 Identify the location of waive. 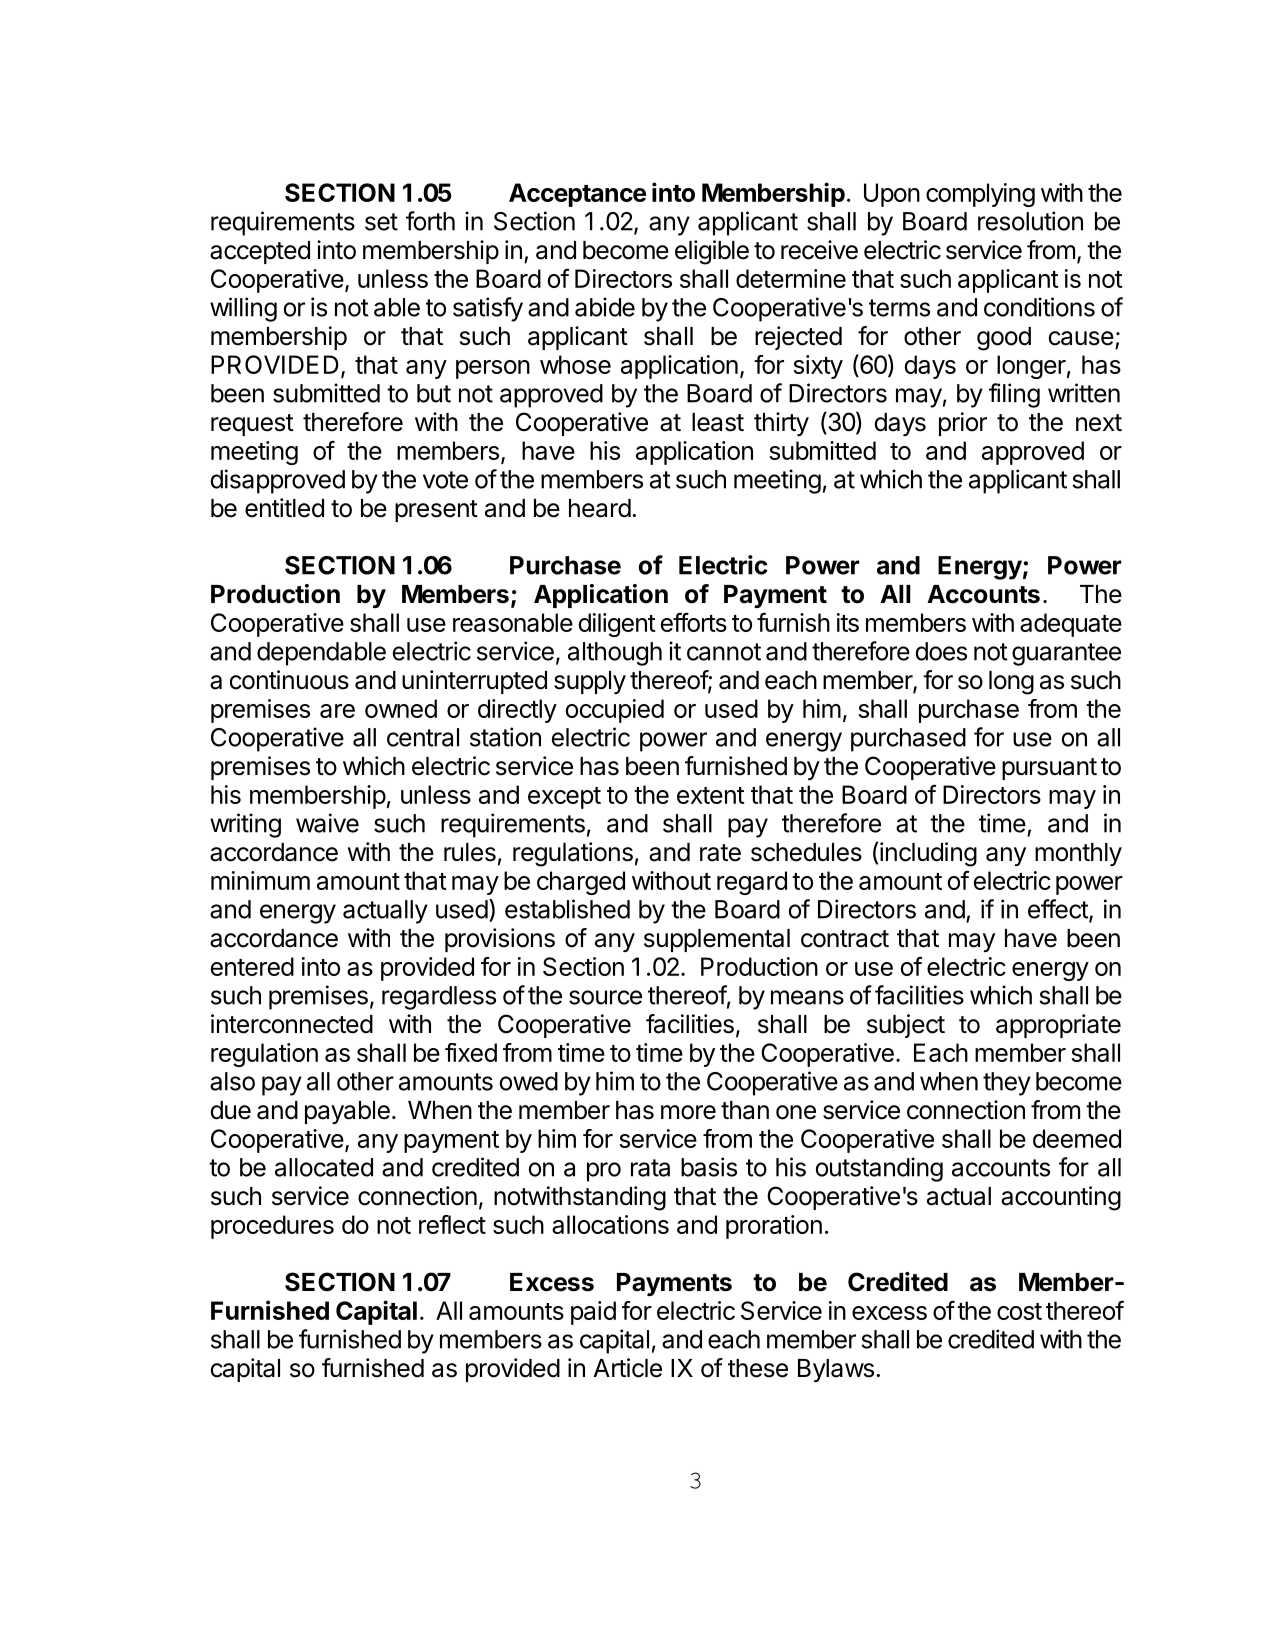
(327, 823).
